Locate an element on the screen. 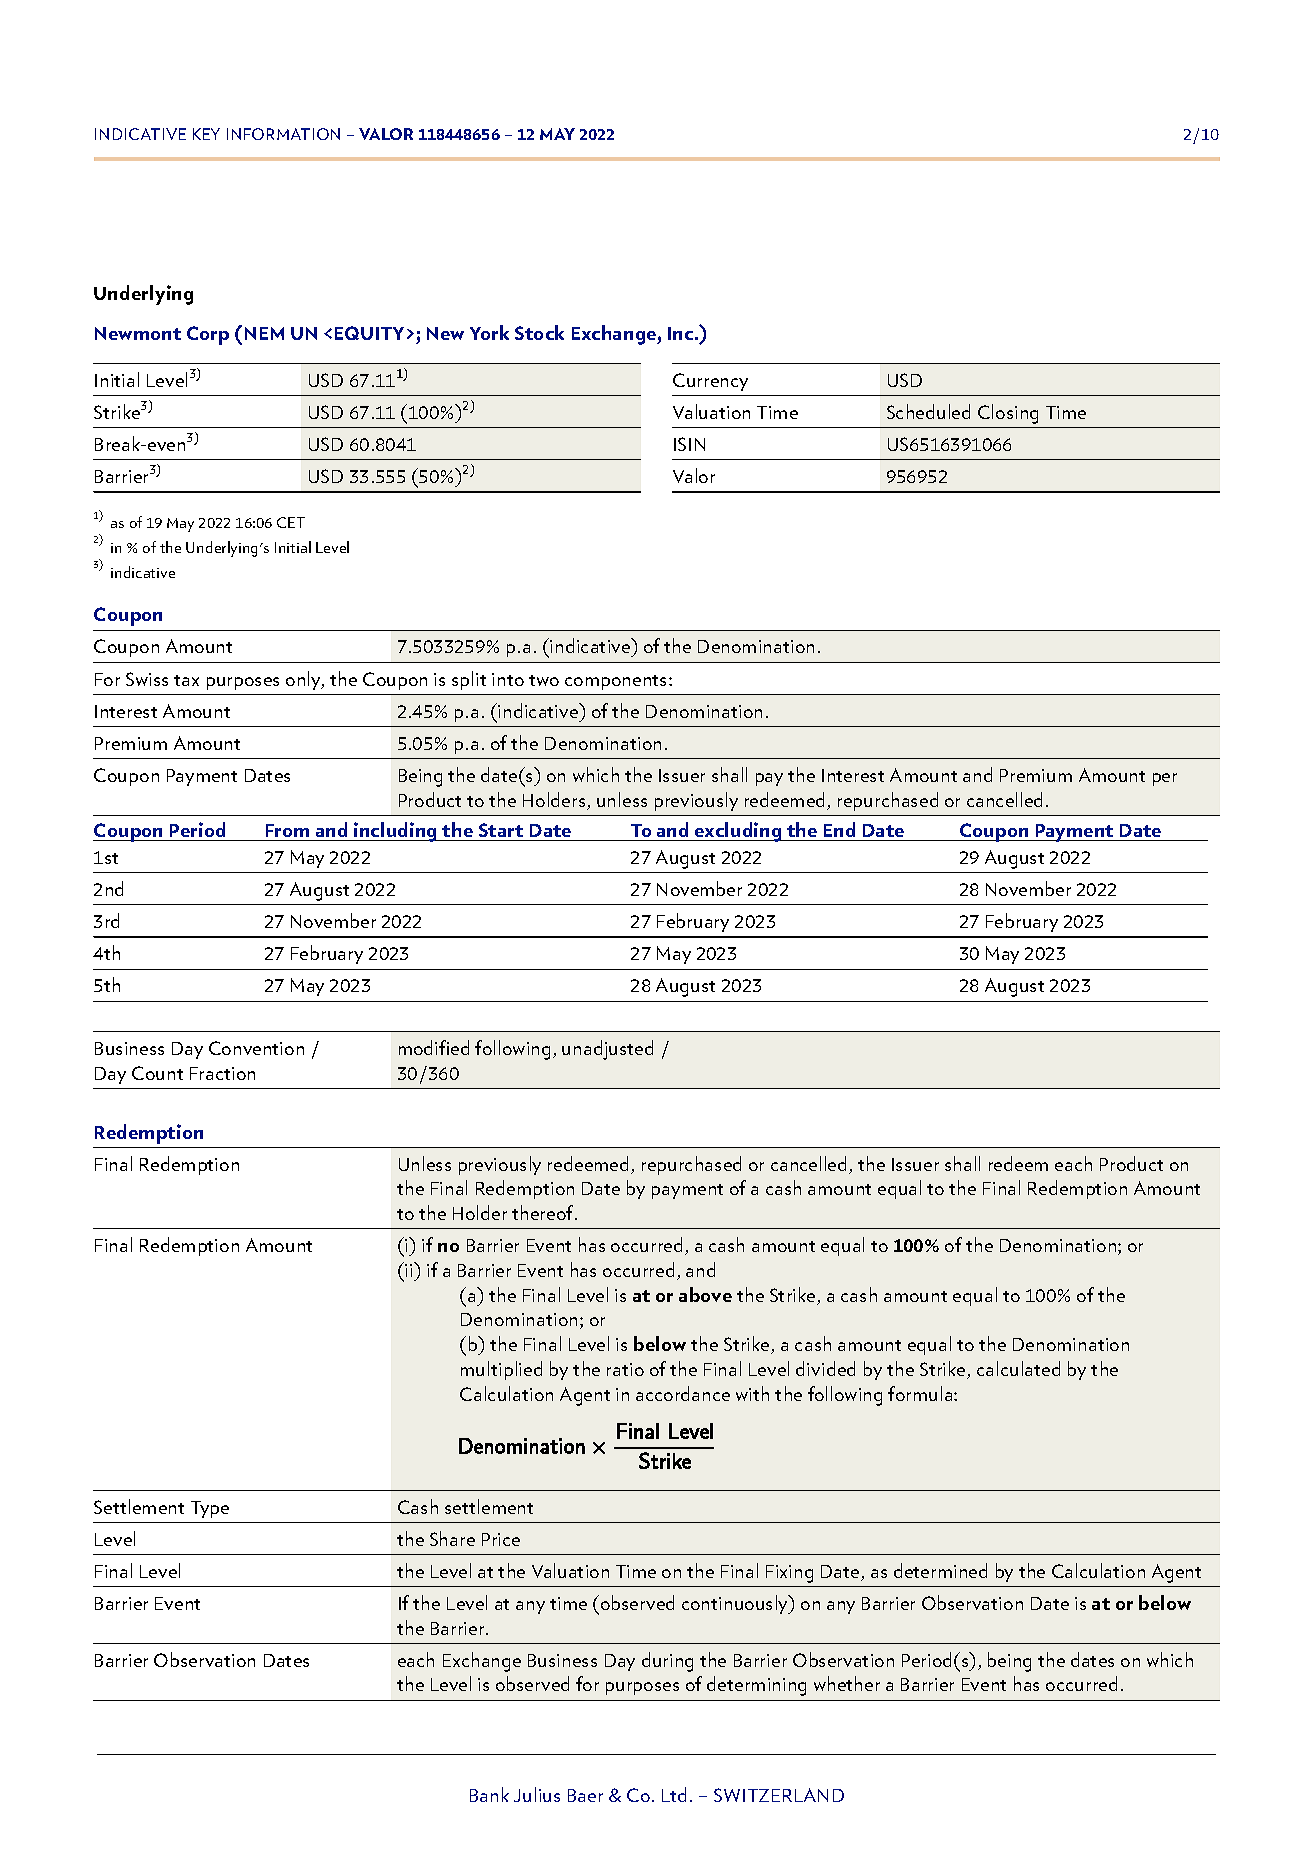  Baer is located at coordinates (585, 1795).
